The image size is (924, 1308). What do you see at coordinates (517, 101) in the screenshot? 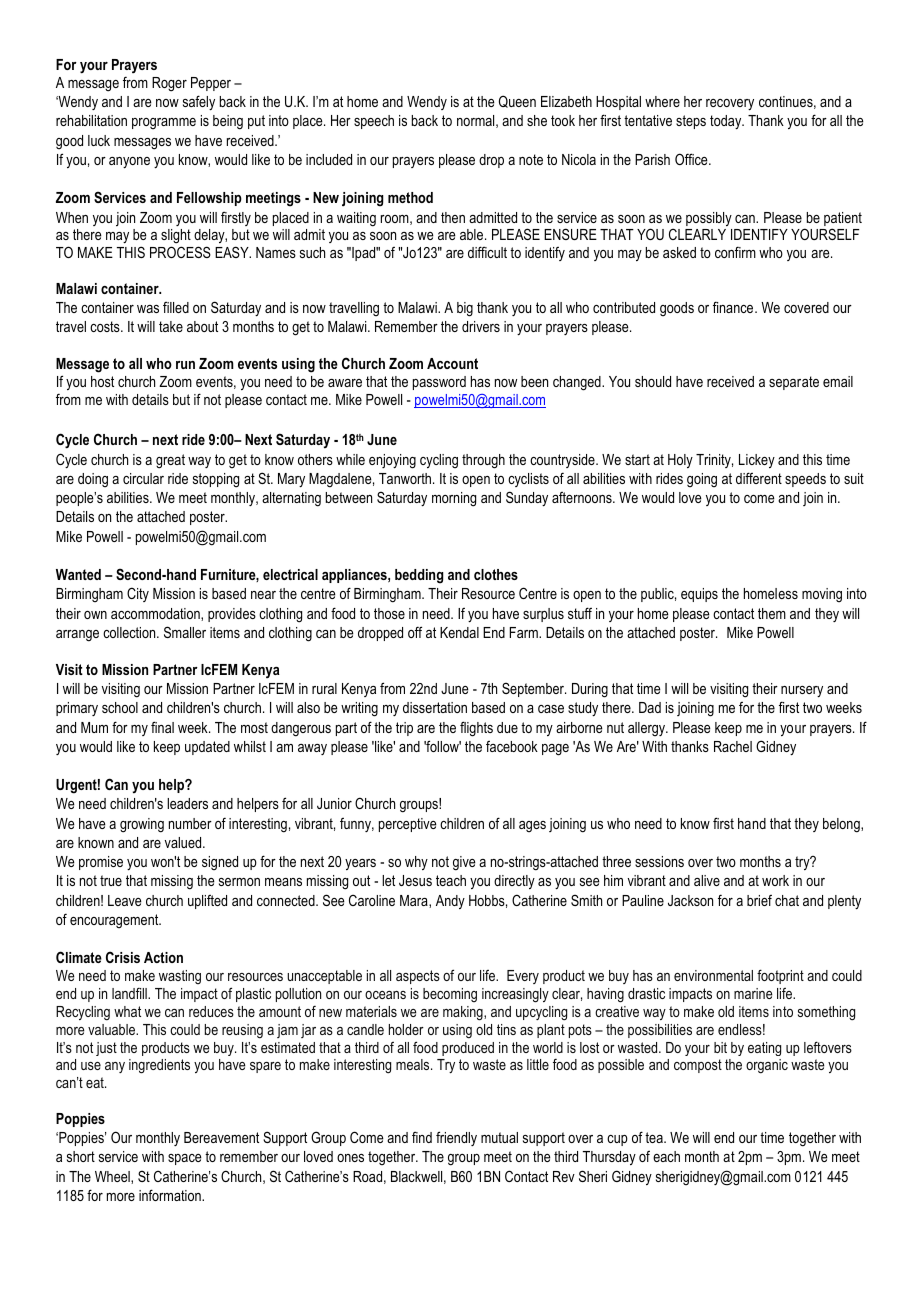
I see `Queen` at bounding box center [517, 101].
